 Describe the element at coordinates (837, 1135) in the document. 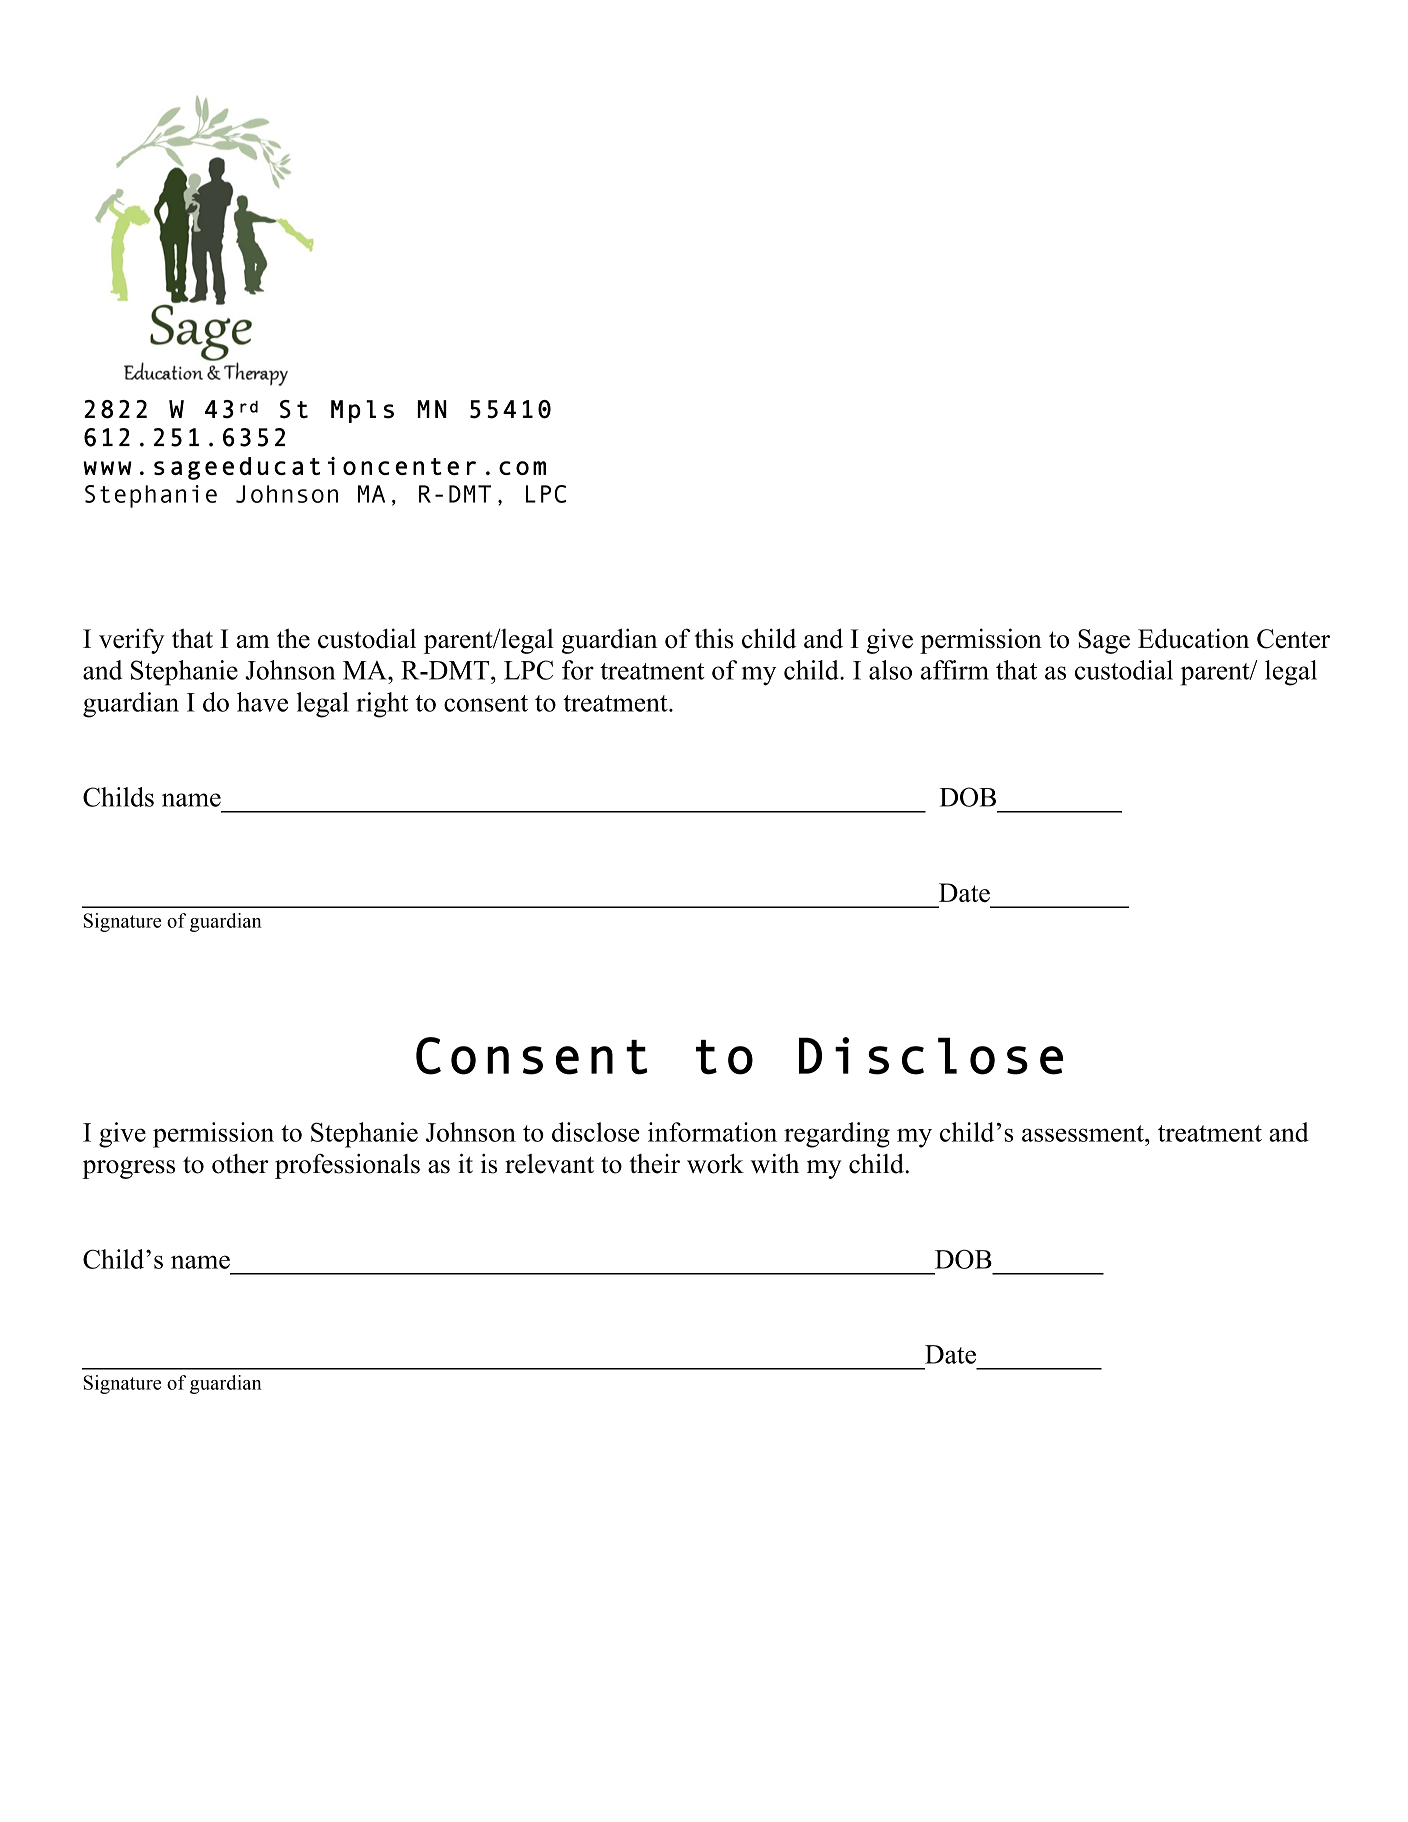

I see `regarding` at that location.
